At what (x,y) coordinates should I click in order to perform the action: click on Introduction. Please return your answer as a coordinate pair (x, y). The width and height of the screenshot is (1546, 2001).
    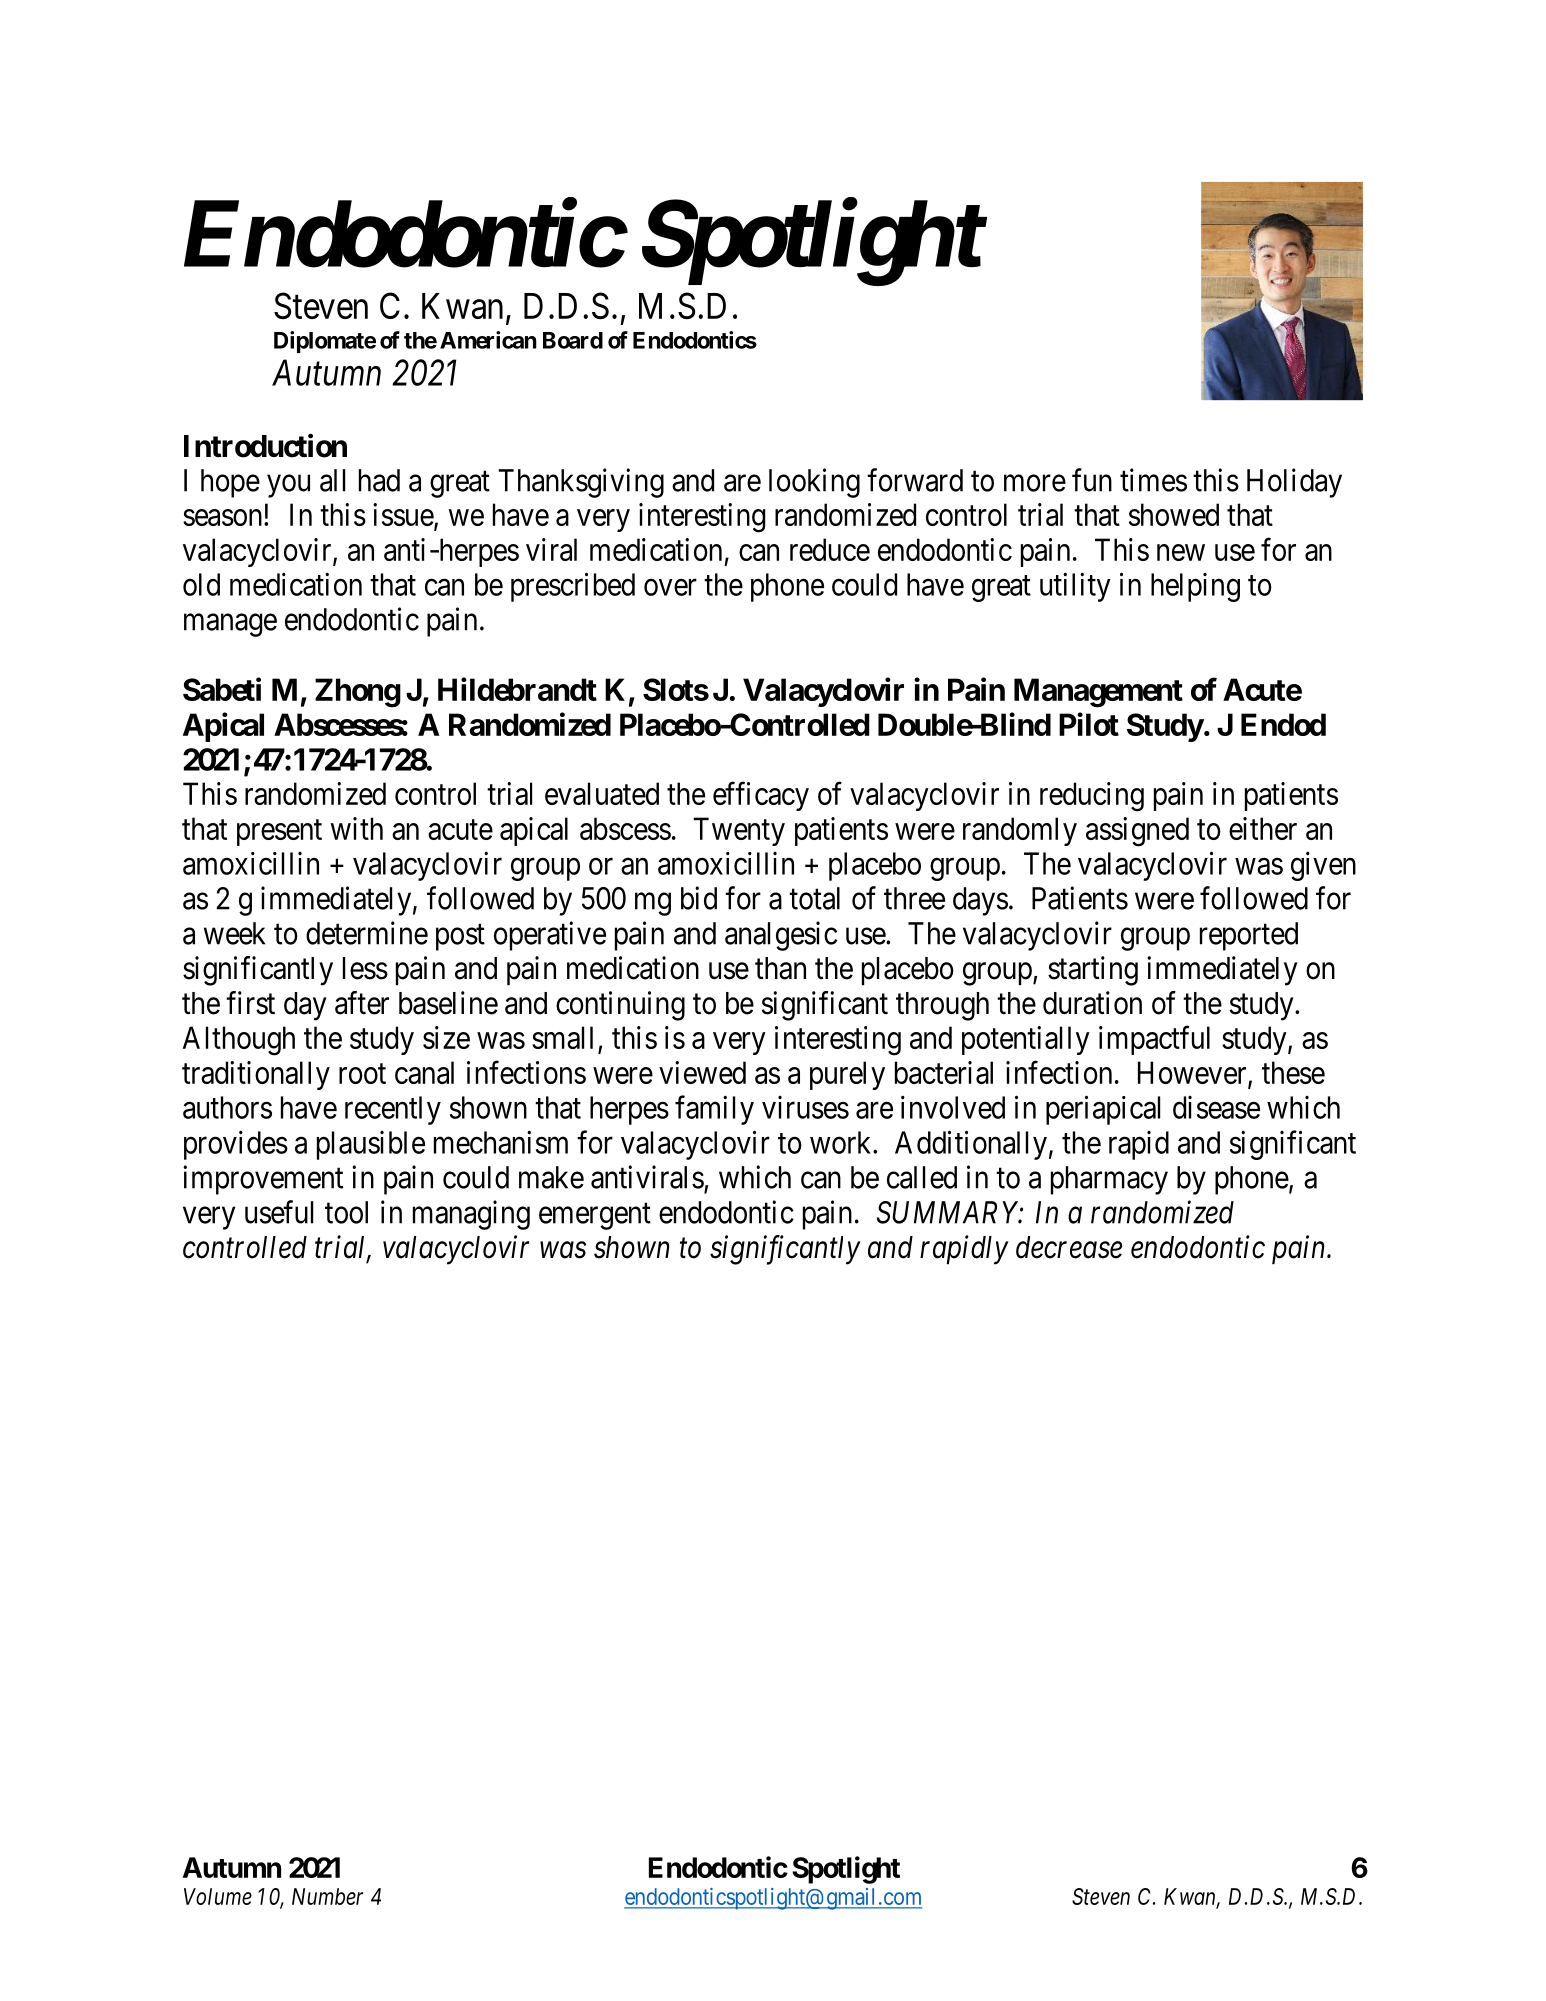
    Looking at the image, I should click on (265, 446).
